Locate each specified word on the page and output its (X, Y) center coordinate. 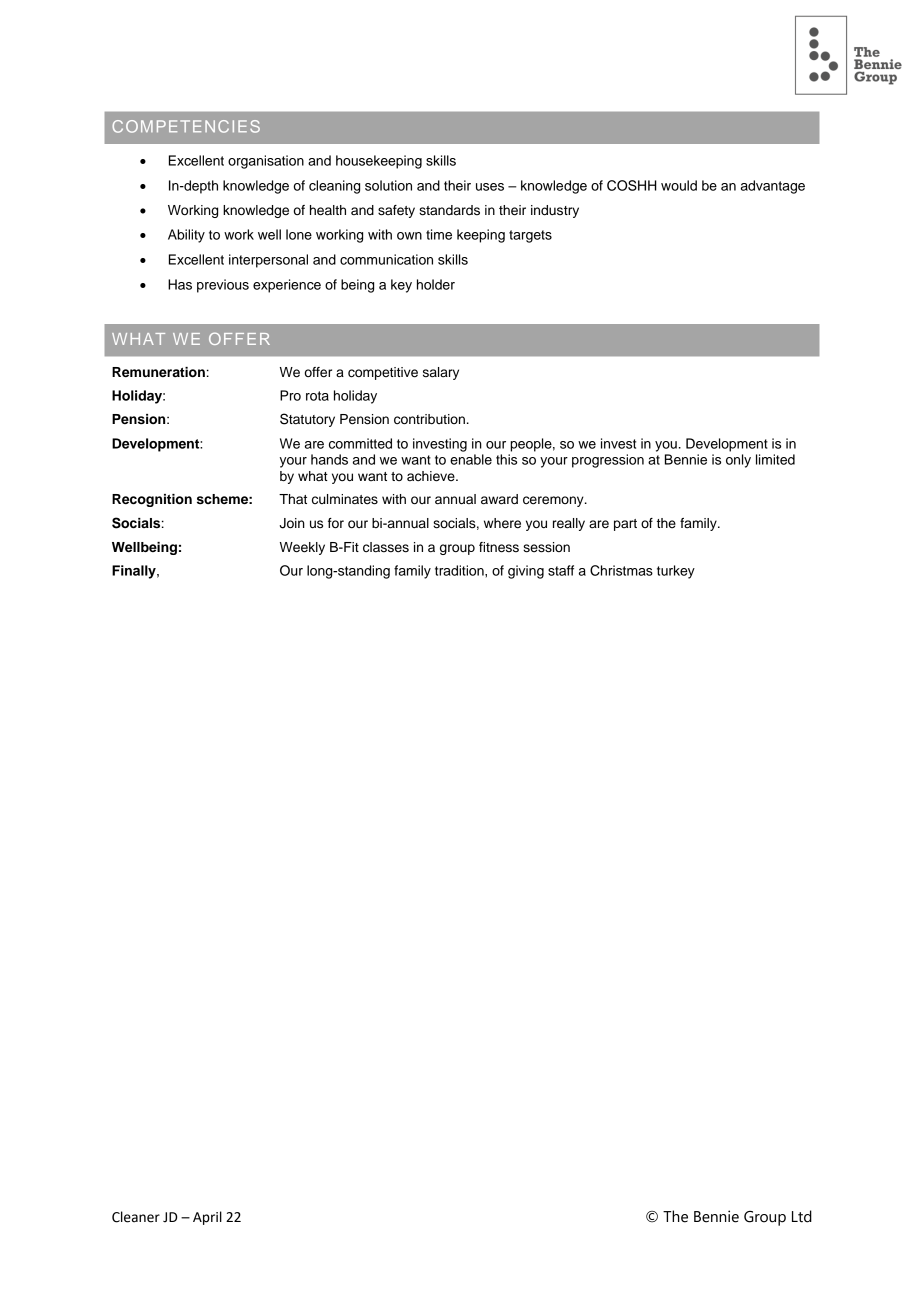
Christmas (621, 570)
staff (561, 570)
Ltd (802, 1216)
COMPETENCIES (186, 126)
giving (526, 572)
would (679, 185)
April (207, 1218)
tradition (460, 570)
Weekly (302, 548)
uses (490, 187)
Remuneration (158, 372)
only (738, 461)
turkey (676, 572)
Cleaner (136, 1217)
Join (292, 523)
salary (441, 373)
